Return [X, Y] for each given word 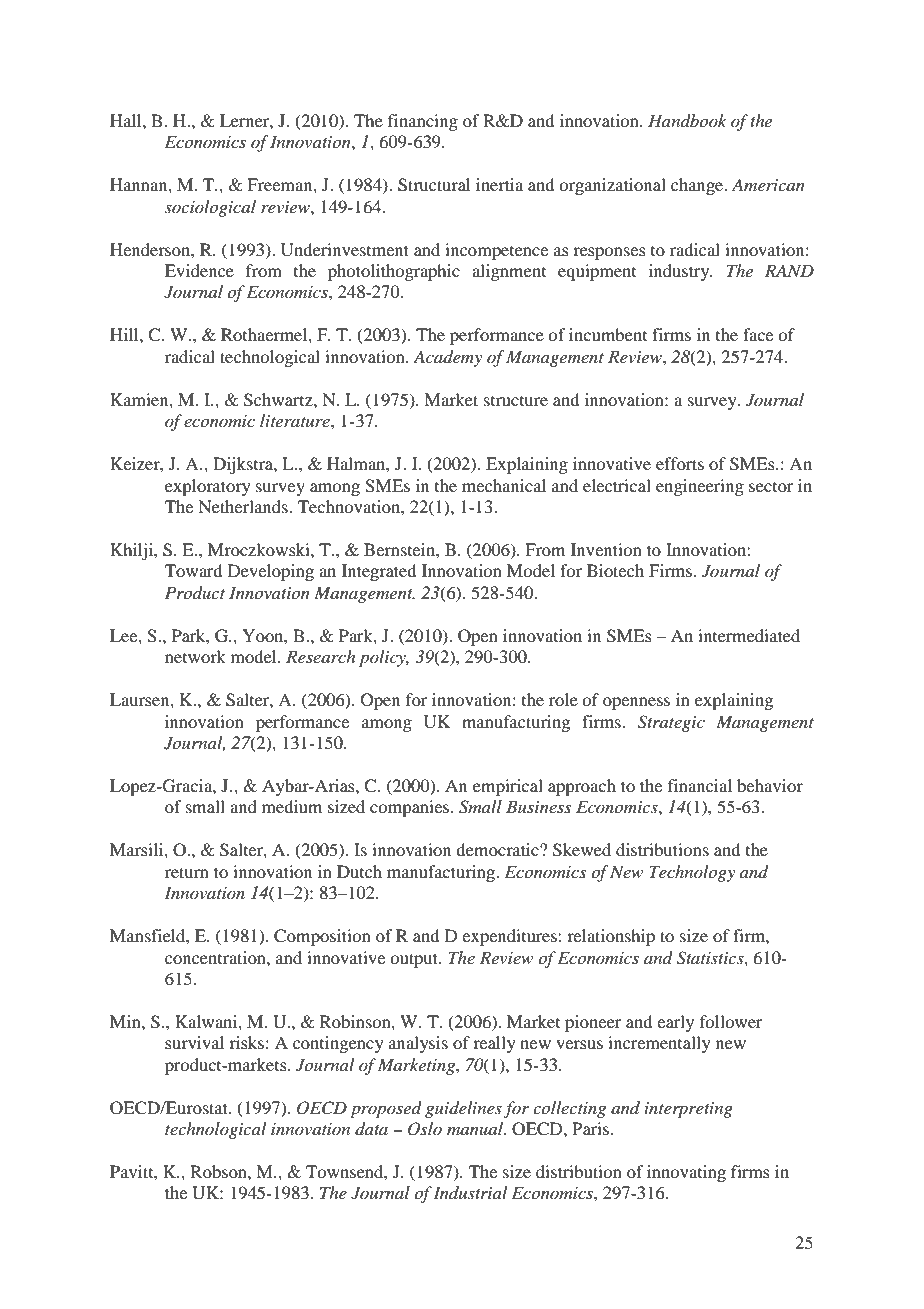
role [563, 699]
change [698, 186]
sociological [210, 208]
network [195, 656]
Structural [434, 185]
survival [194, 1042]
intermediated [749, 635]
